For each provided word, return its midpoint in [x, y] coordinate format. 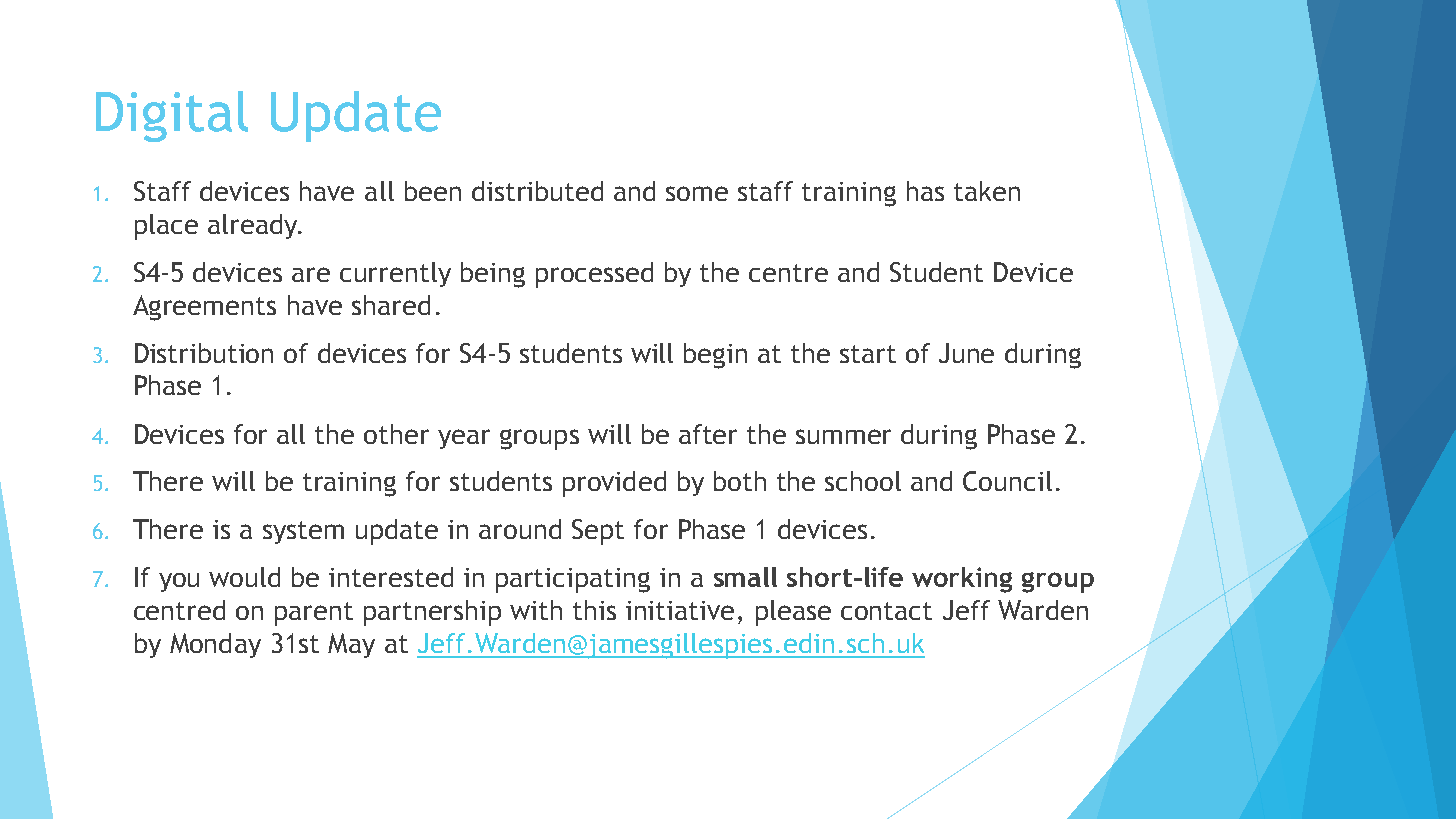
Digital [172, 116]
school [863, 481]
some [697, 193]
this [594, 610]
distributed [537, 191]
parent [314, 614]
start [868, 354]
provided [614, 484]
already [254, 226]
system [303, 532]
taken [987, 191]
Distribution [204, 353]
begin [715, 356]
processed [594, 275]
